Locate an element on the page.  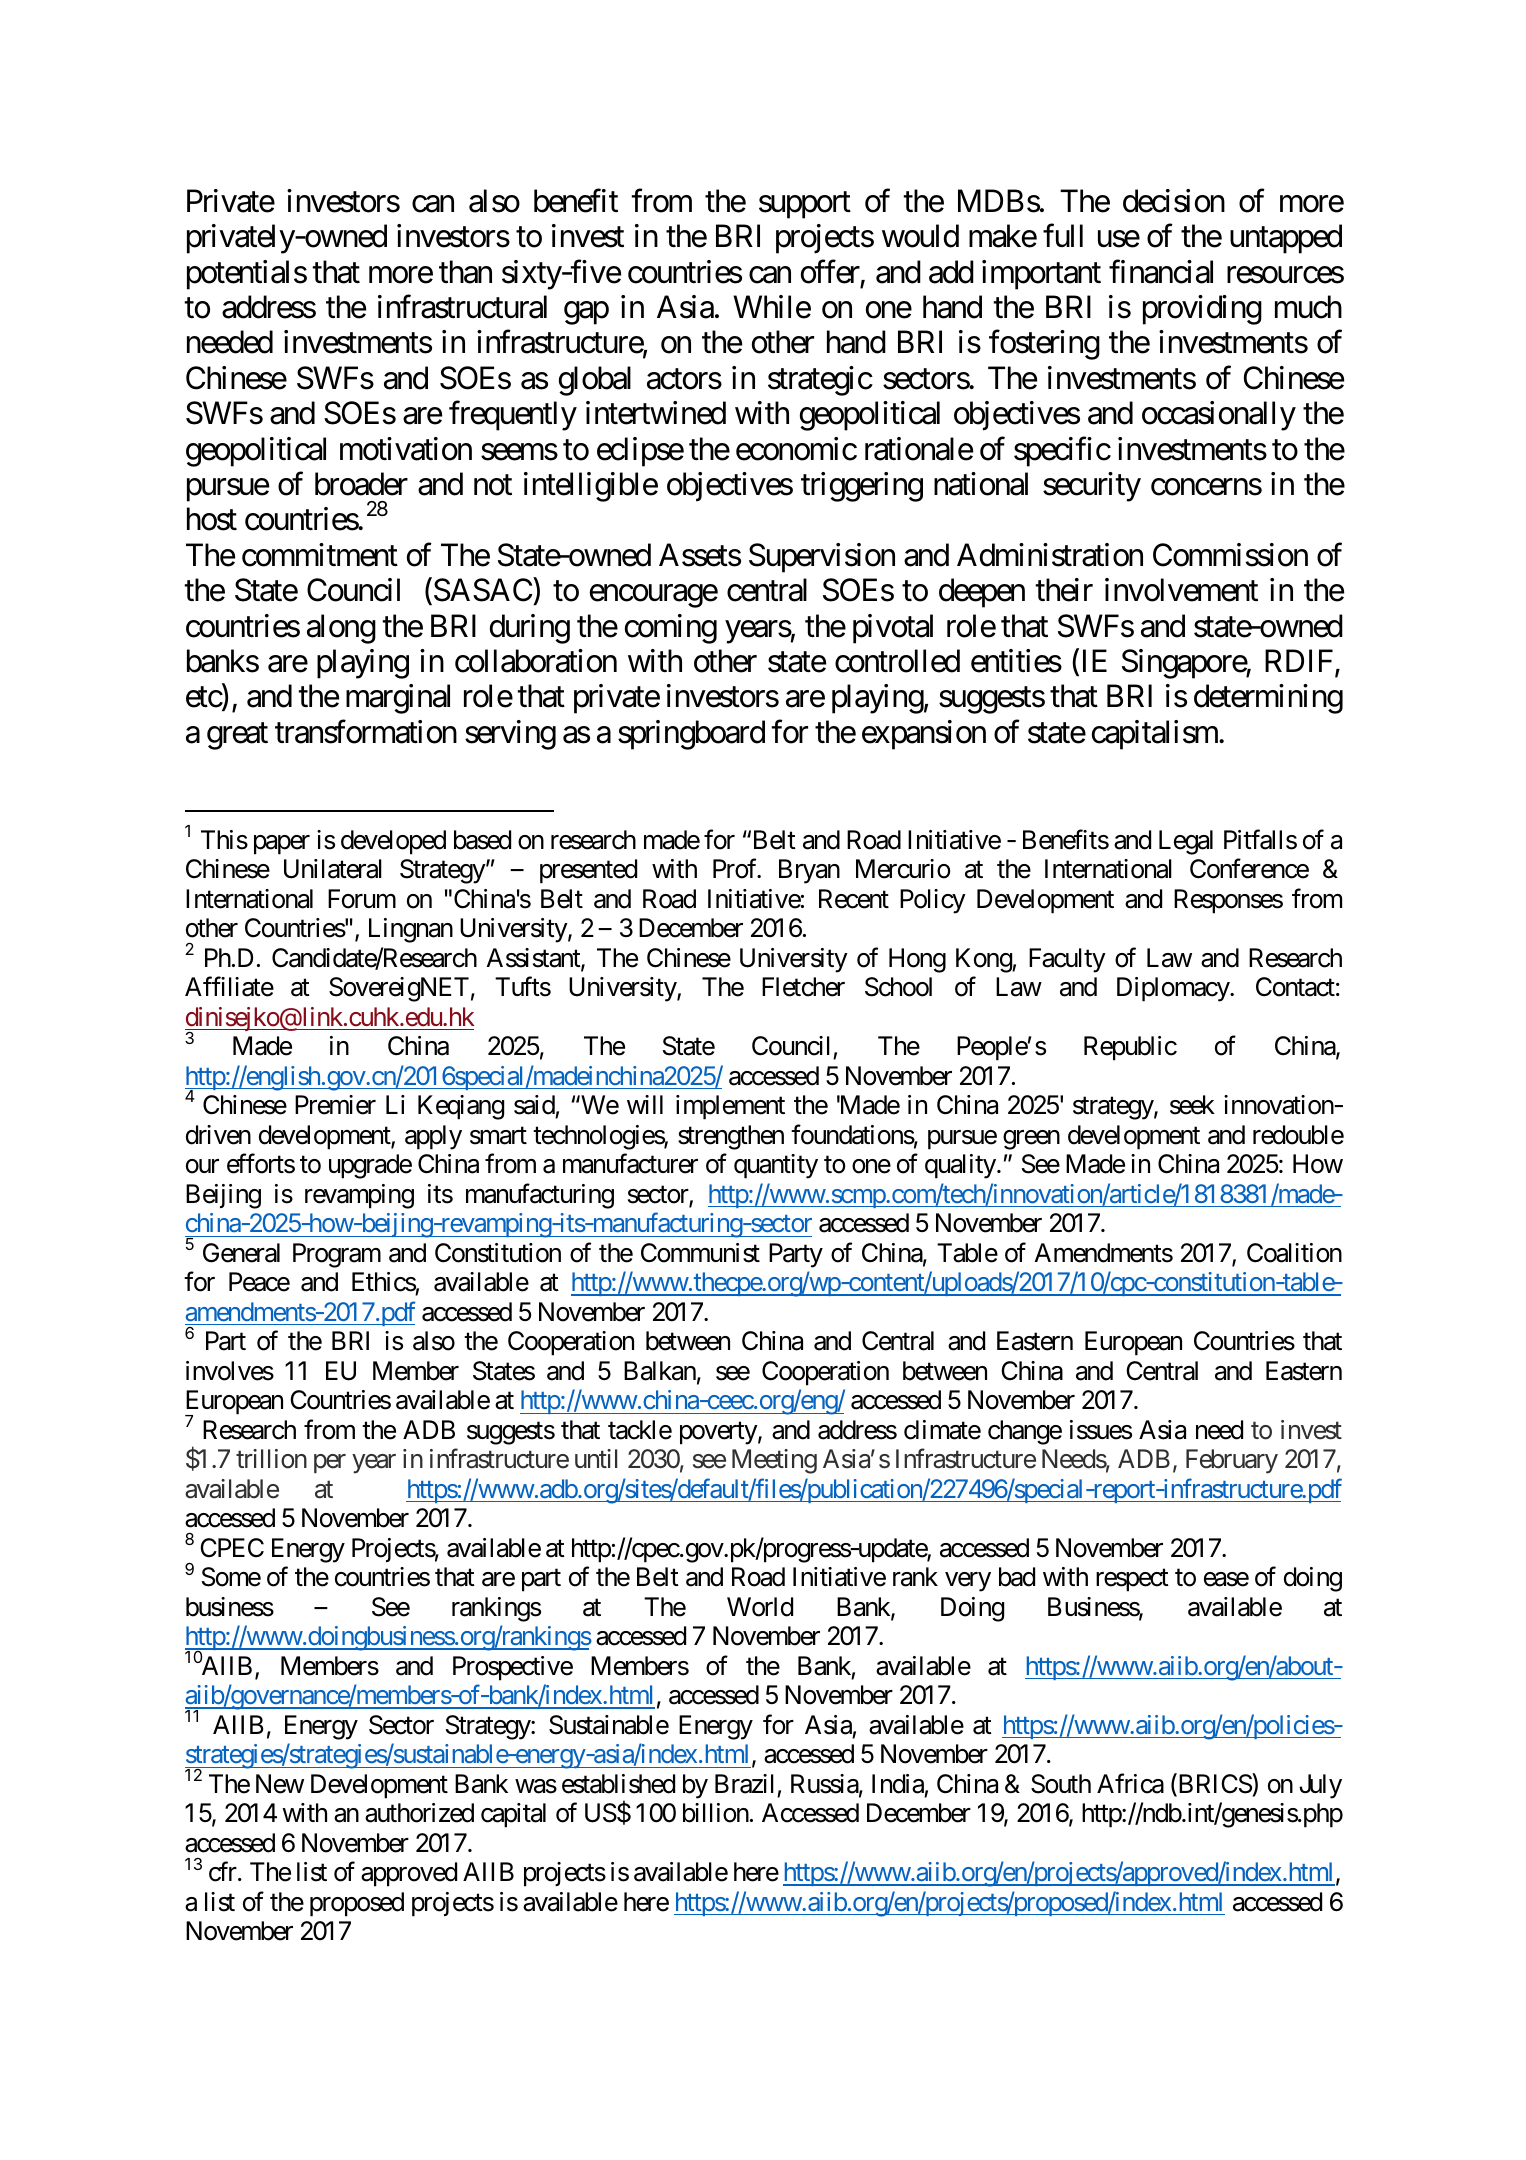
transformation is located at coordinates (366, 732).
